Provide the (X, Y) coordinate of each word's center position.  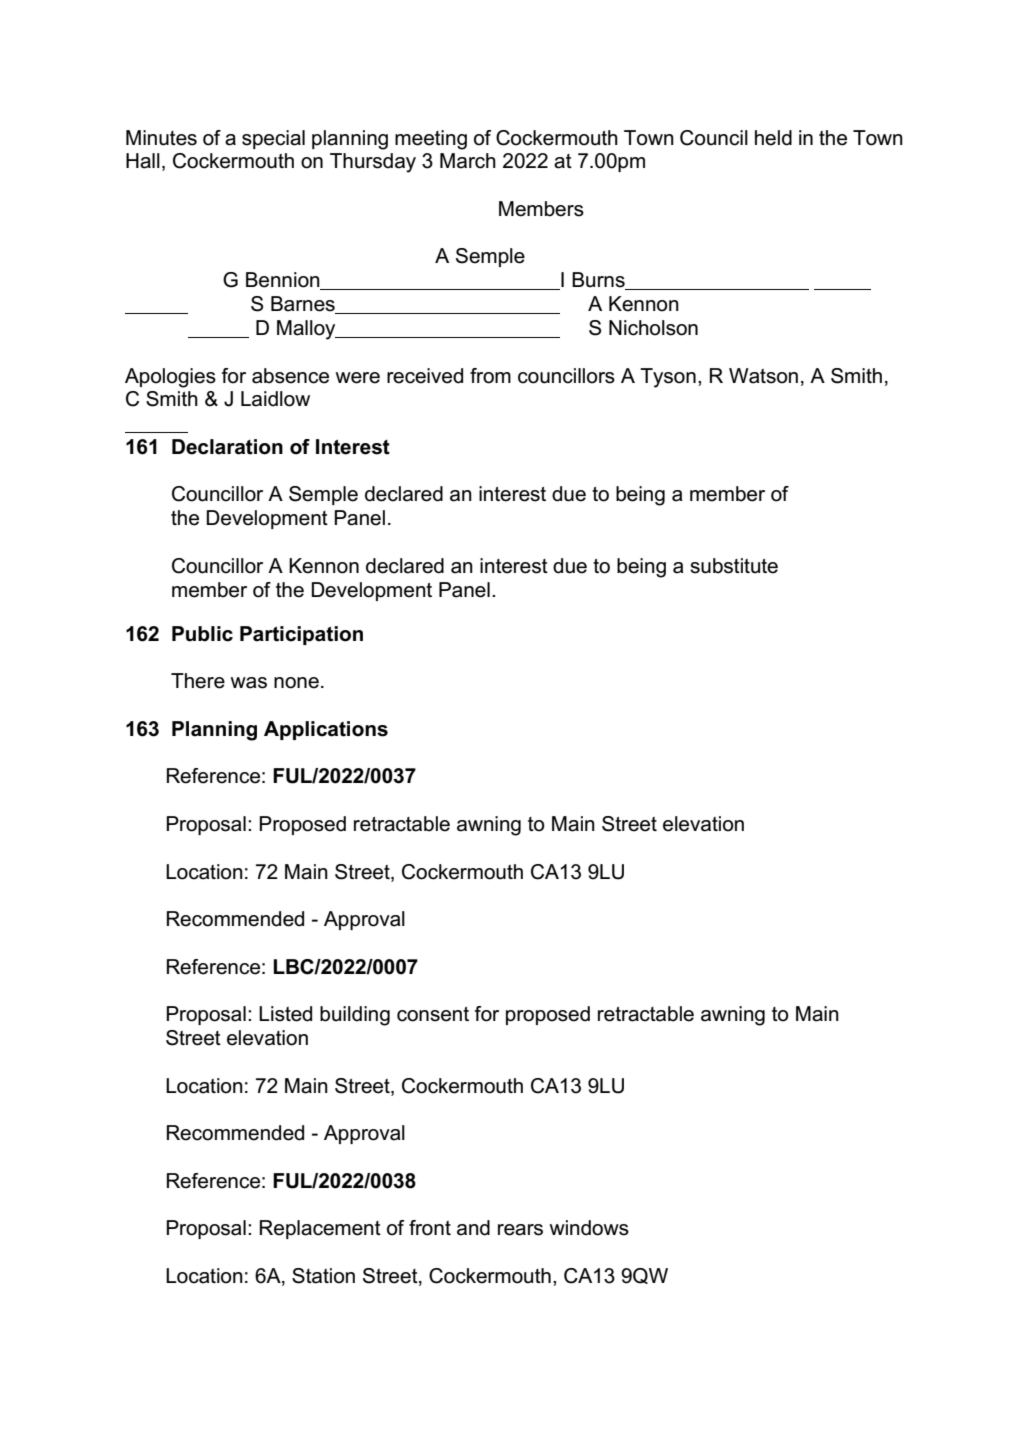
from (490, 376)
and (473, 1228)
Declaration (227, 447)
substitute (734, 566)
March (468, 161)
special (273, 139)
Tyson (668, 378)
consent (433, 1014)
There (198, 681)
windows (589, 1228)
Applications (326, 730)
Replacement (320, 1229)
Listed (285, 1014)
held (773, 138)
